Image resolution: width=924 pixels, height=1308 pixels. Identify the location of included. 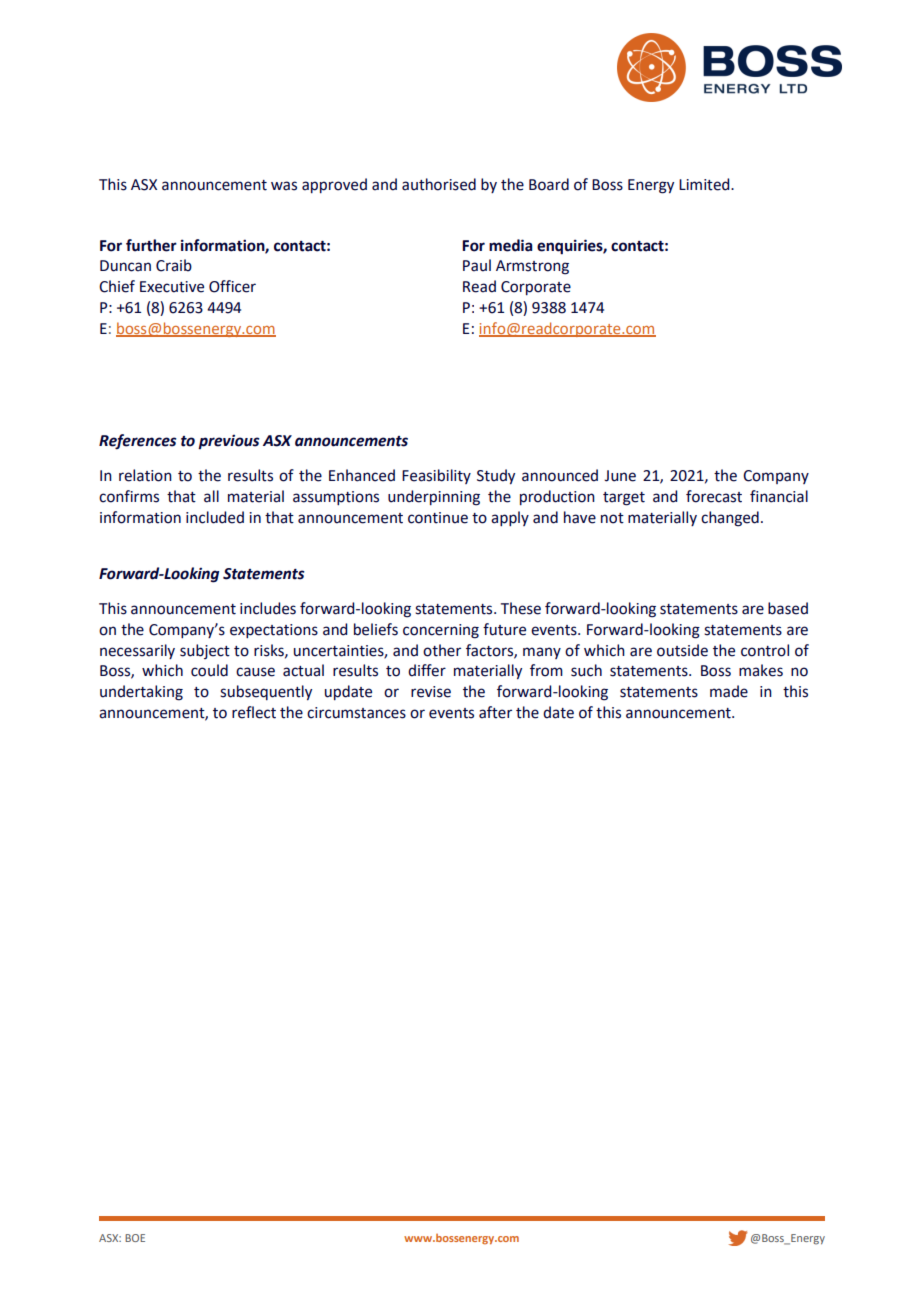
(215, 517).
